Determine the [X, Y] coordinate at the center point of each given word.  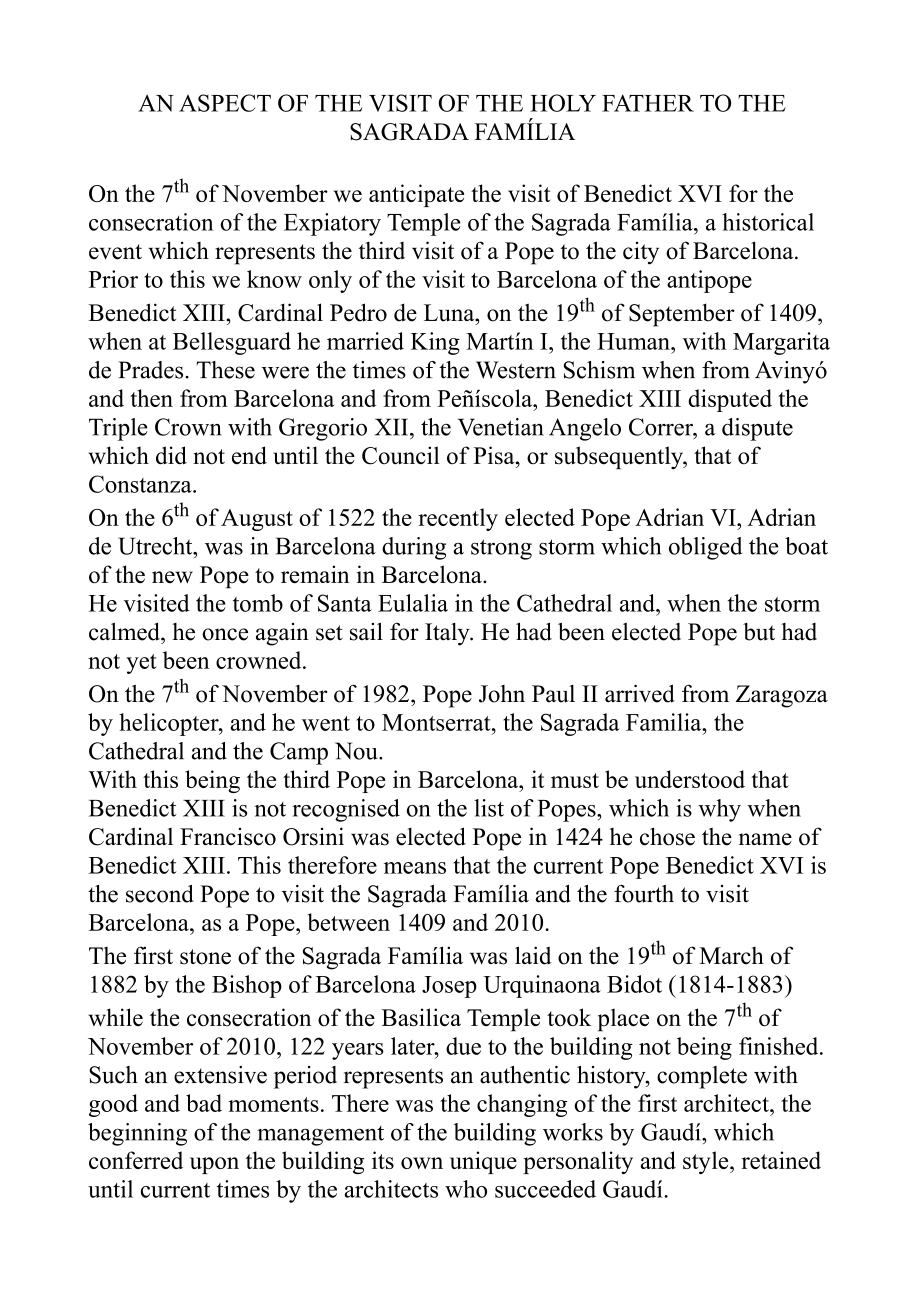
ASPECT [225, 103]
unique [483, 1162]
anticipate [416, 195]
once [225, 634]
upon [214, 1165]
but [759, 632]
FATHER [648, 103]
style [707, 1162]
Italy [448, 634]
